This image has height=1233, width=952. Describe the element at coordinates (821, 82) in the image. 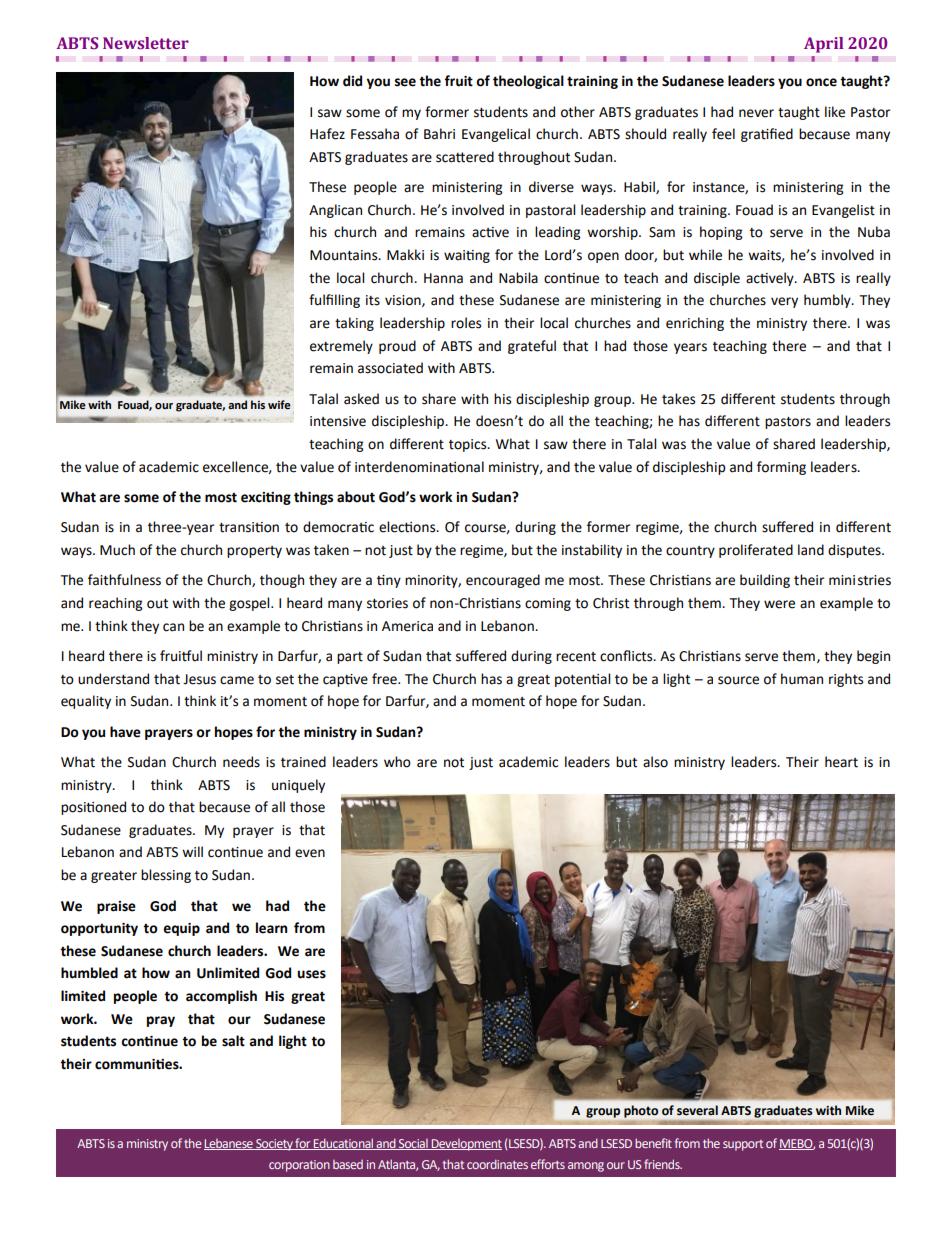

I see `once` at that location.
